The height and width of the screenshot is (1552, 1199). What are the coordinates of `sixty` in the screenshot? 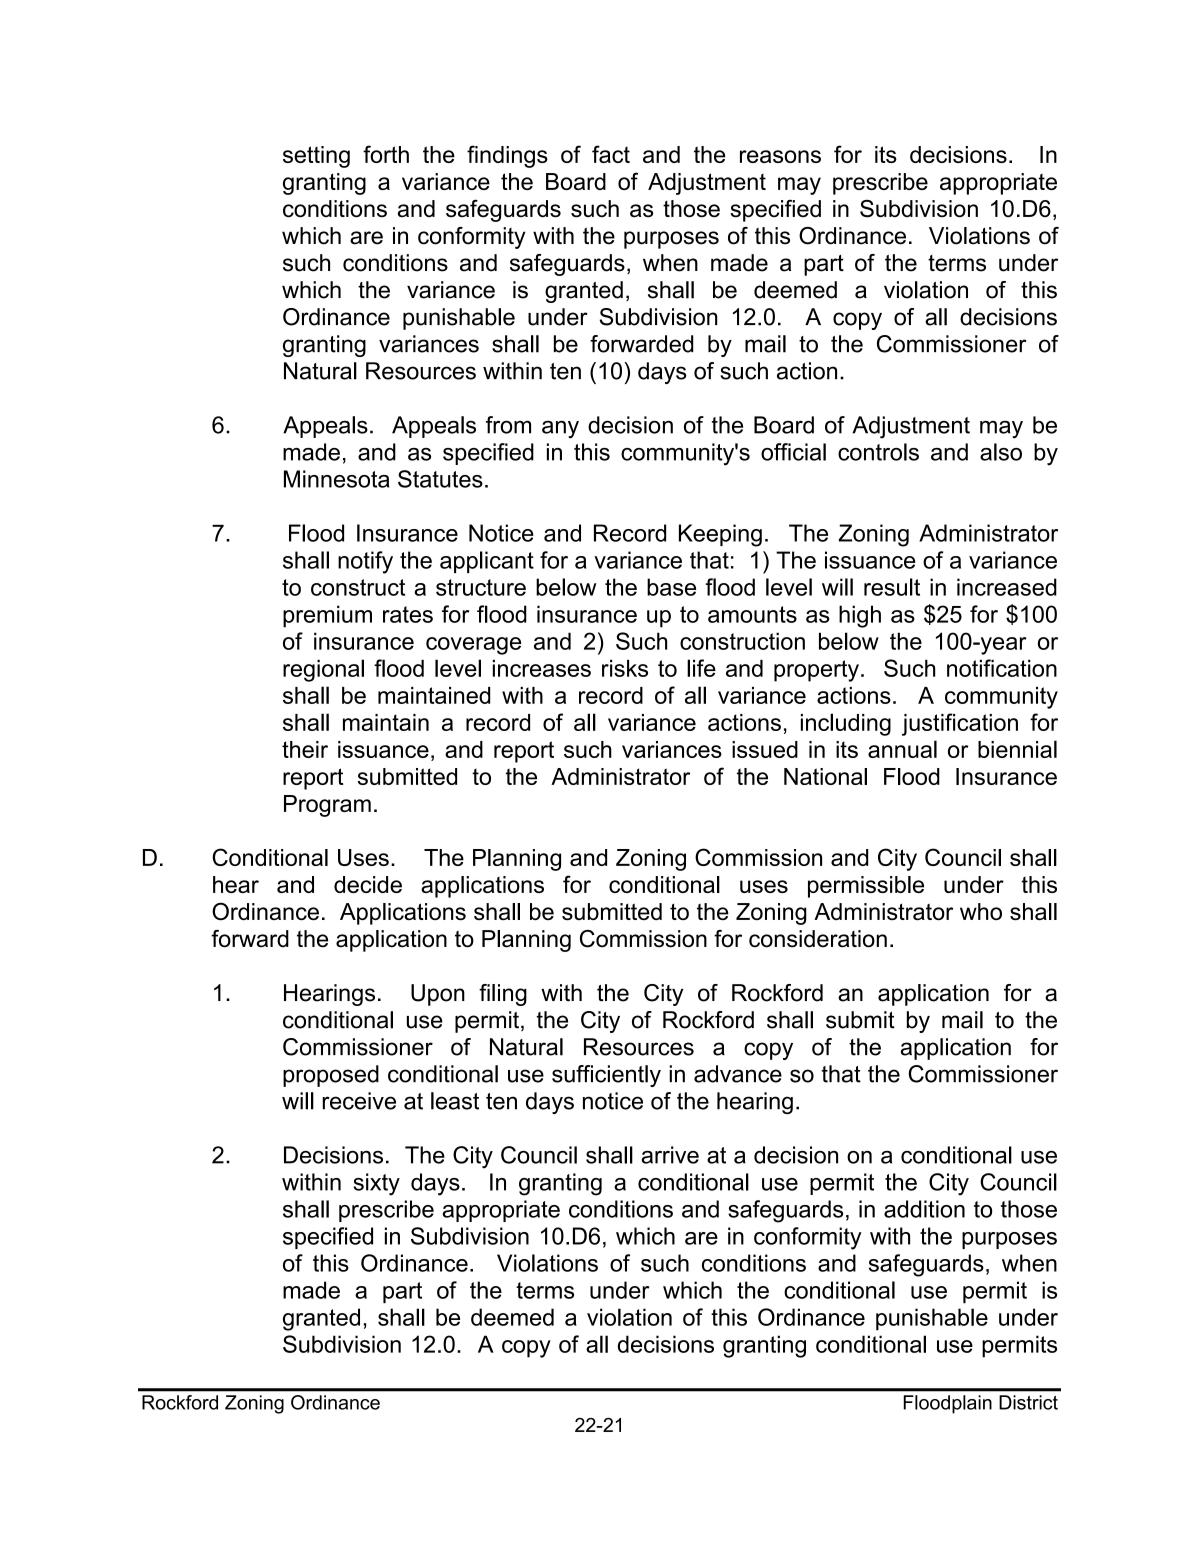 It's located at (376, 1184).
